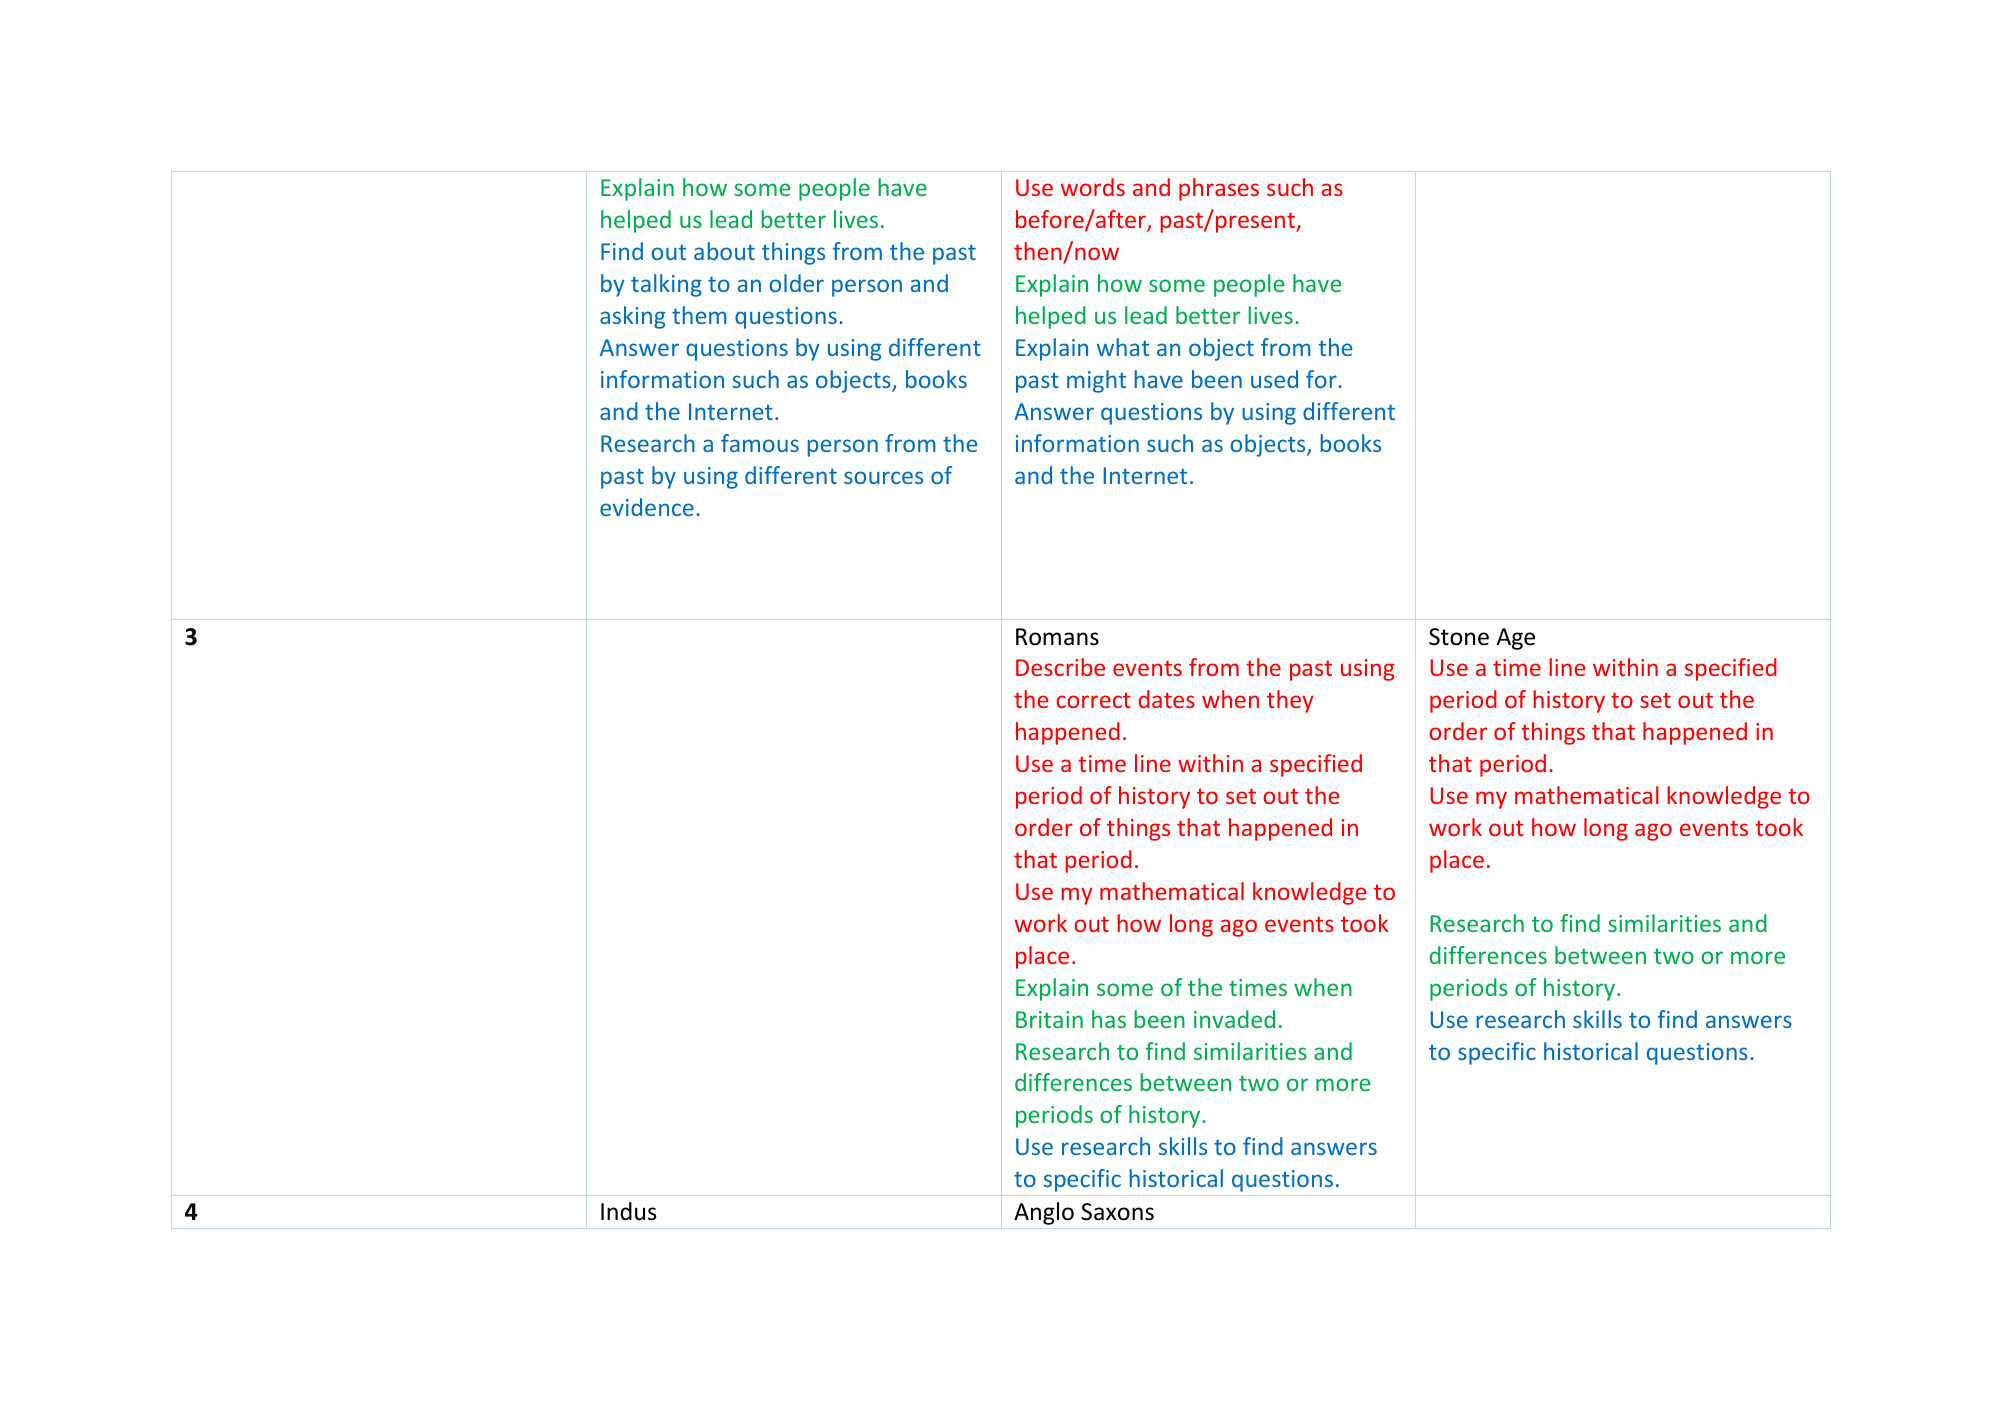 The width and height of the screenshot is (2002, 1415). What do you see at coordinates (1093, 700) in the screenshot?
I see `correct` at bounding box center [1093, 700].
